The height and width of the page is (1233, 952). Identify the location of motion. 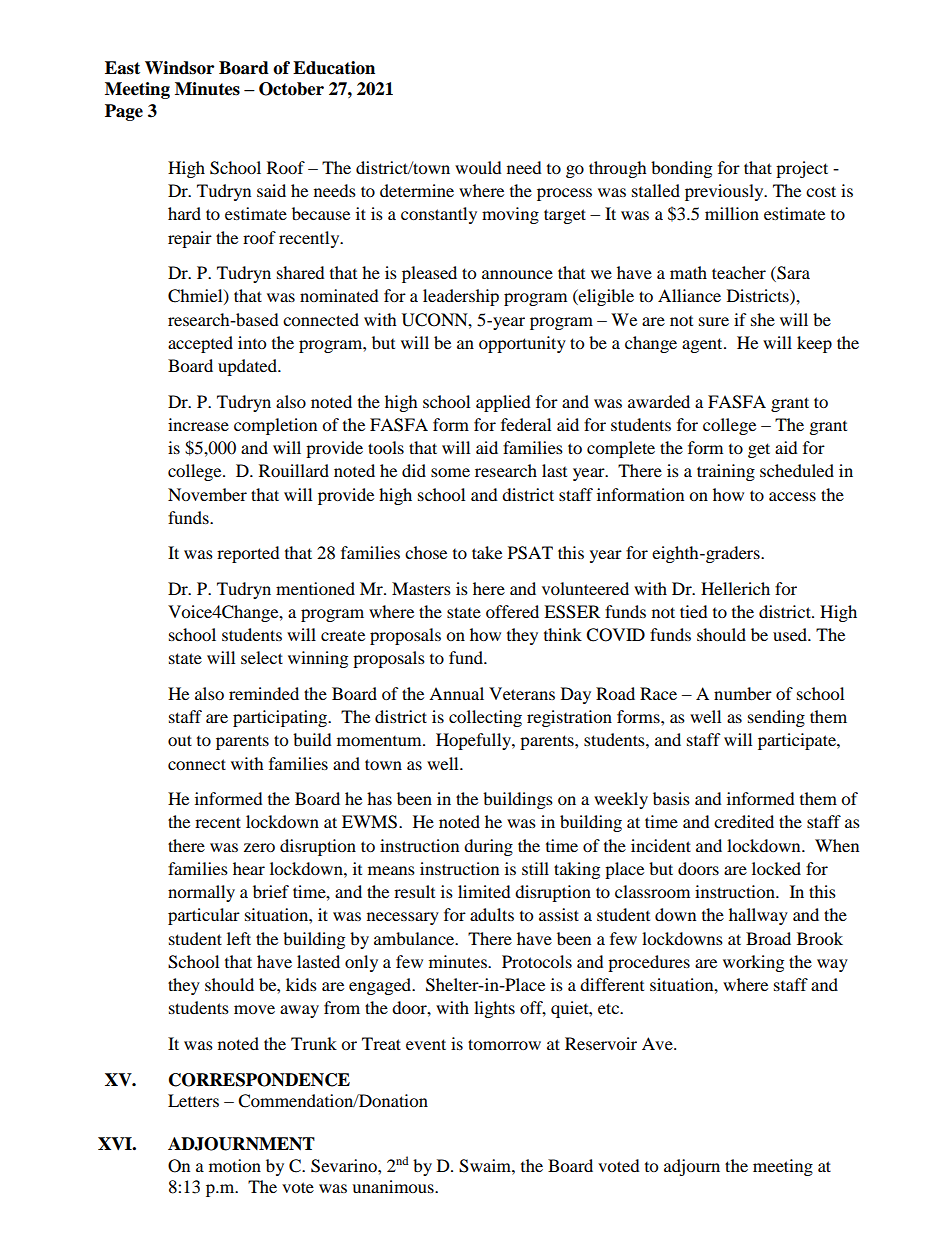
(235, 1165).
